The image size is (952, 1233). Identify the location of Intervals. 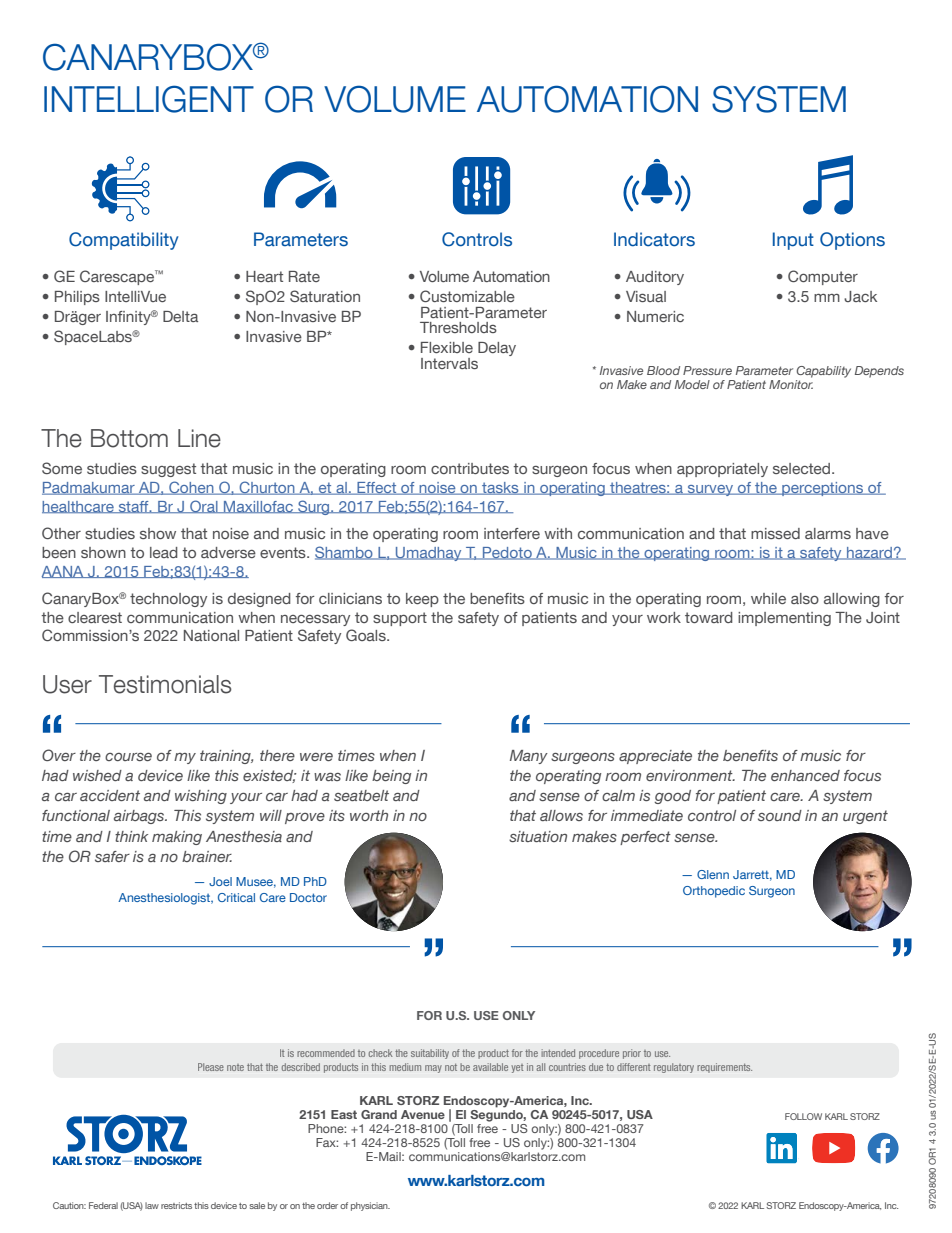
(449, 363).
